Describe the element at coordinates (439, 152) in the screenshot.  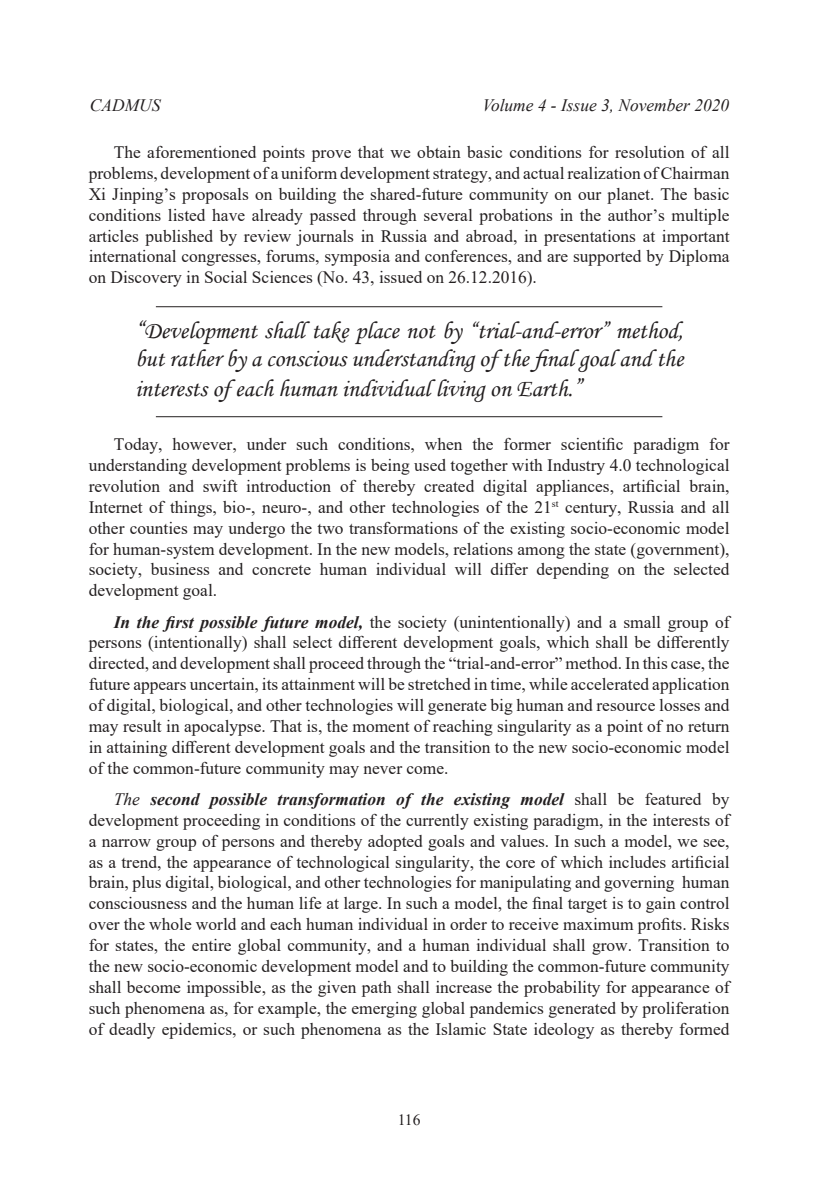
I see `obtain` at that location.
